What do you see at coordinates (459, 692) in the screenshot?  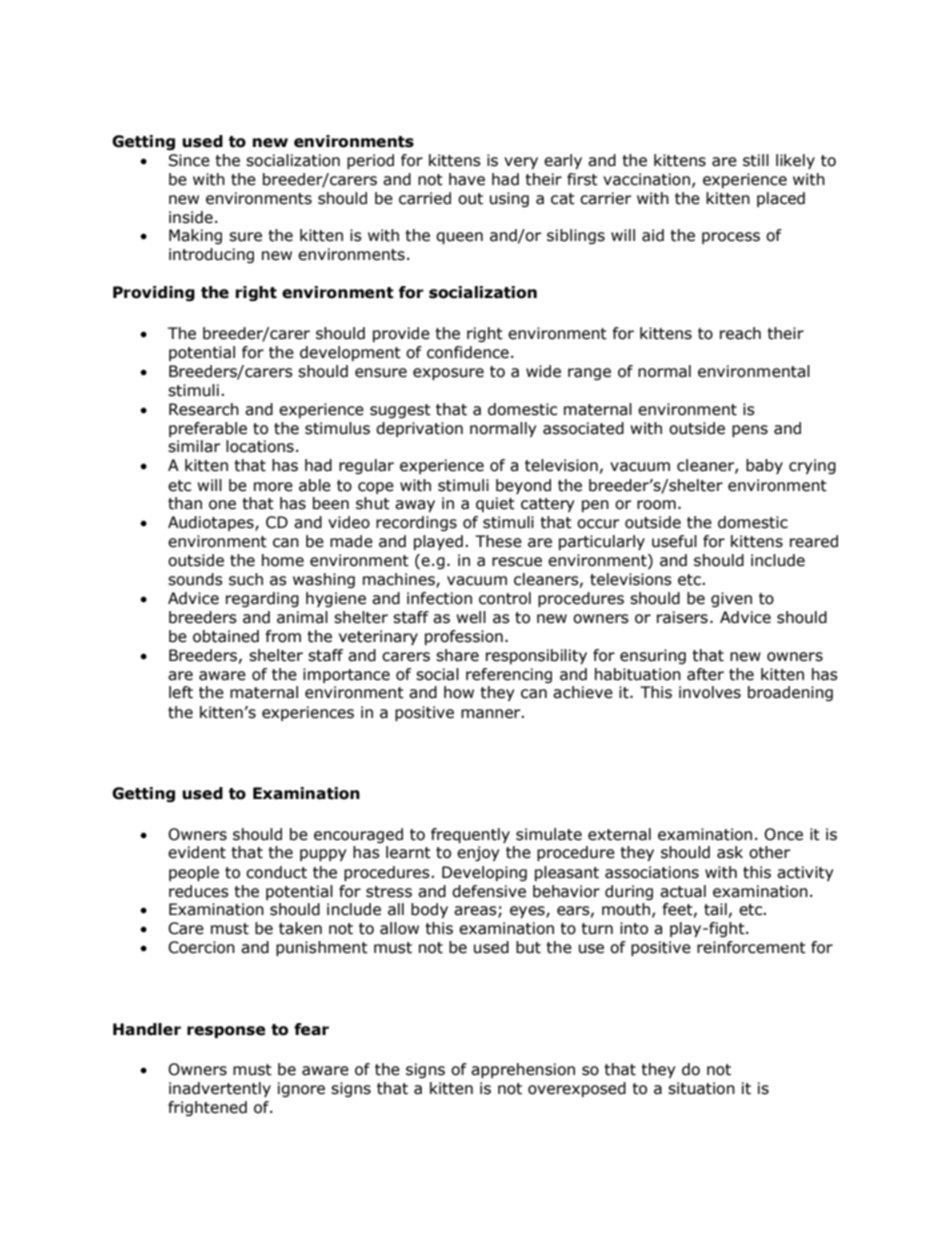 I see `how` at bounding box center [459, 692].
